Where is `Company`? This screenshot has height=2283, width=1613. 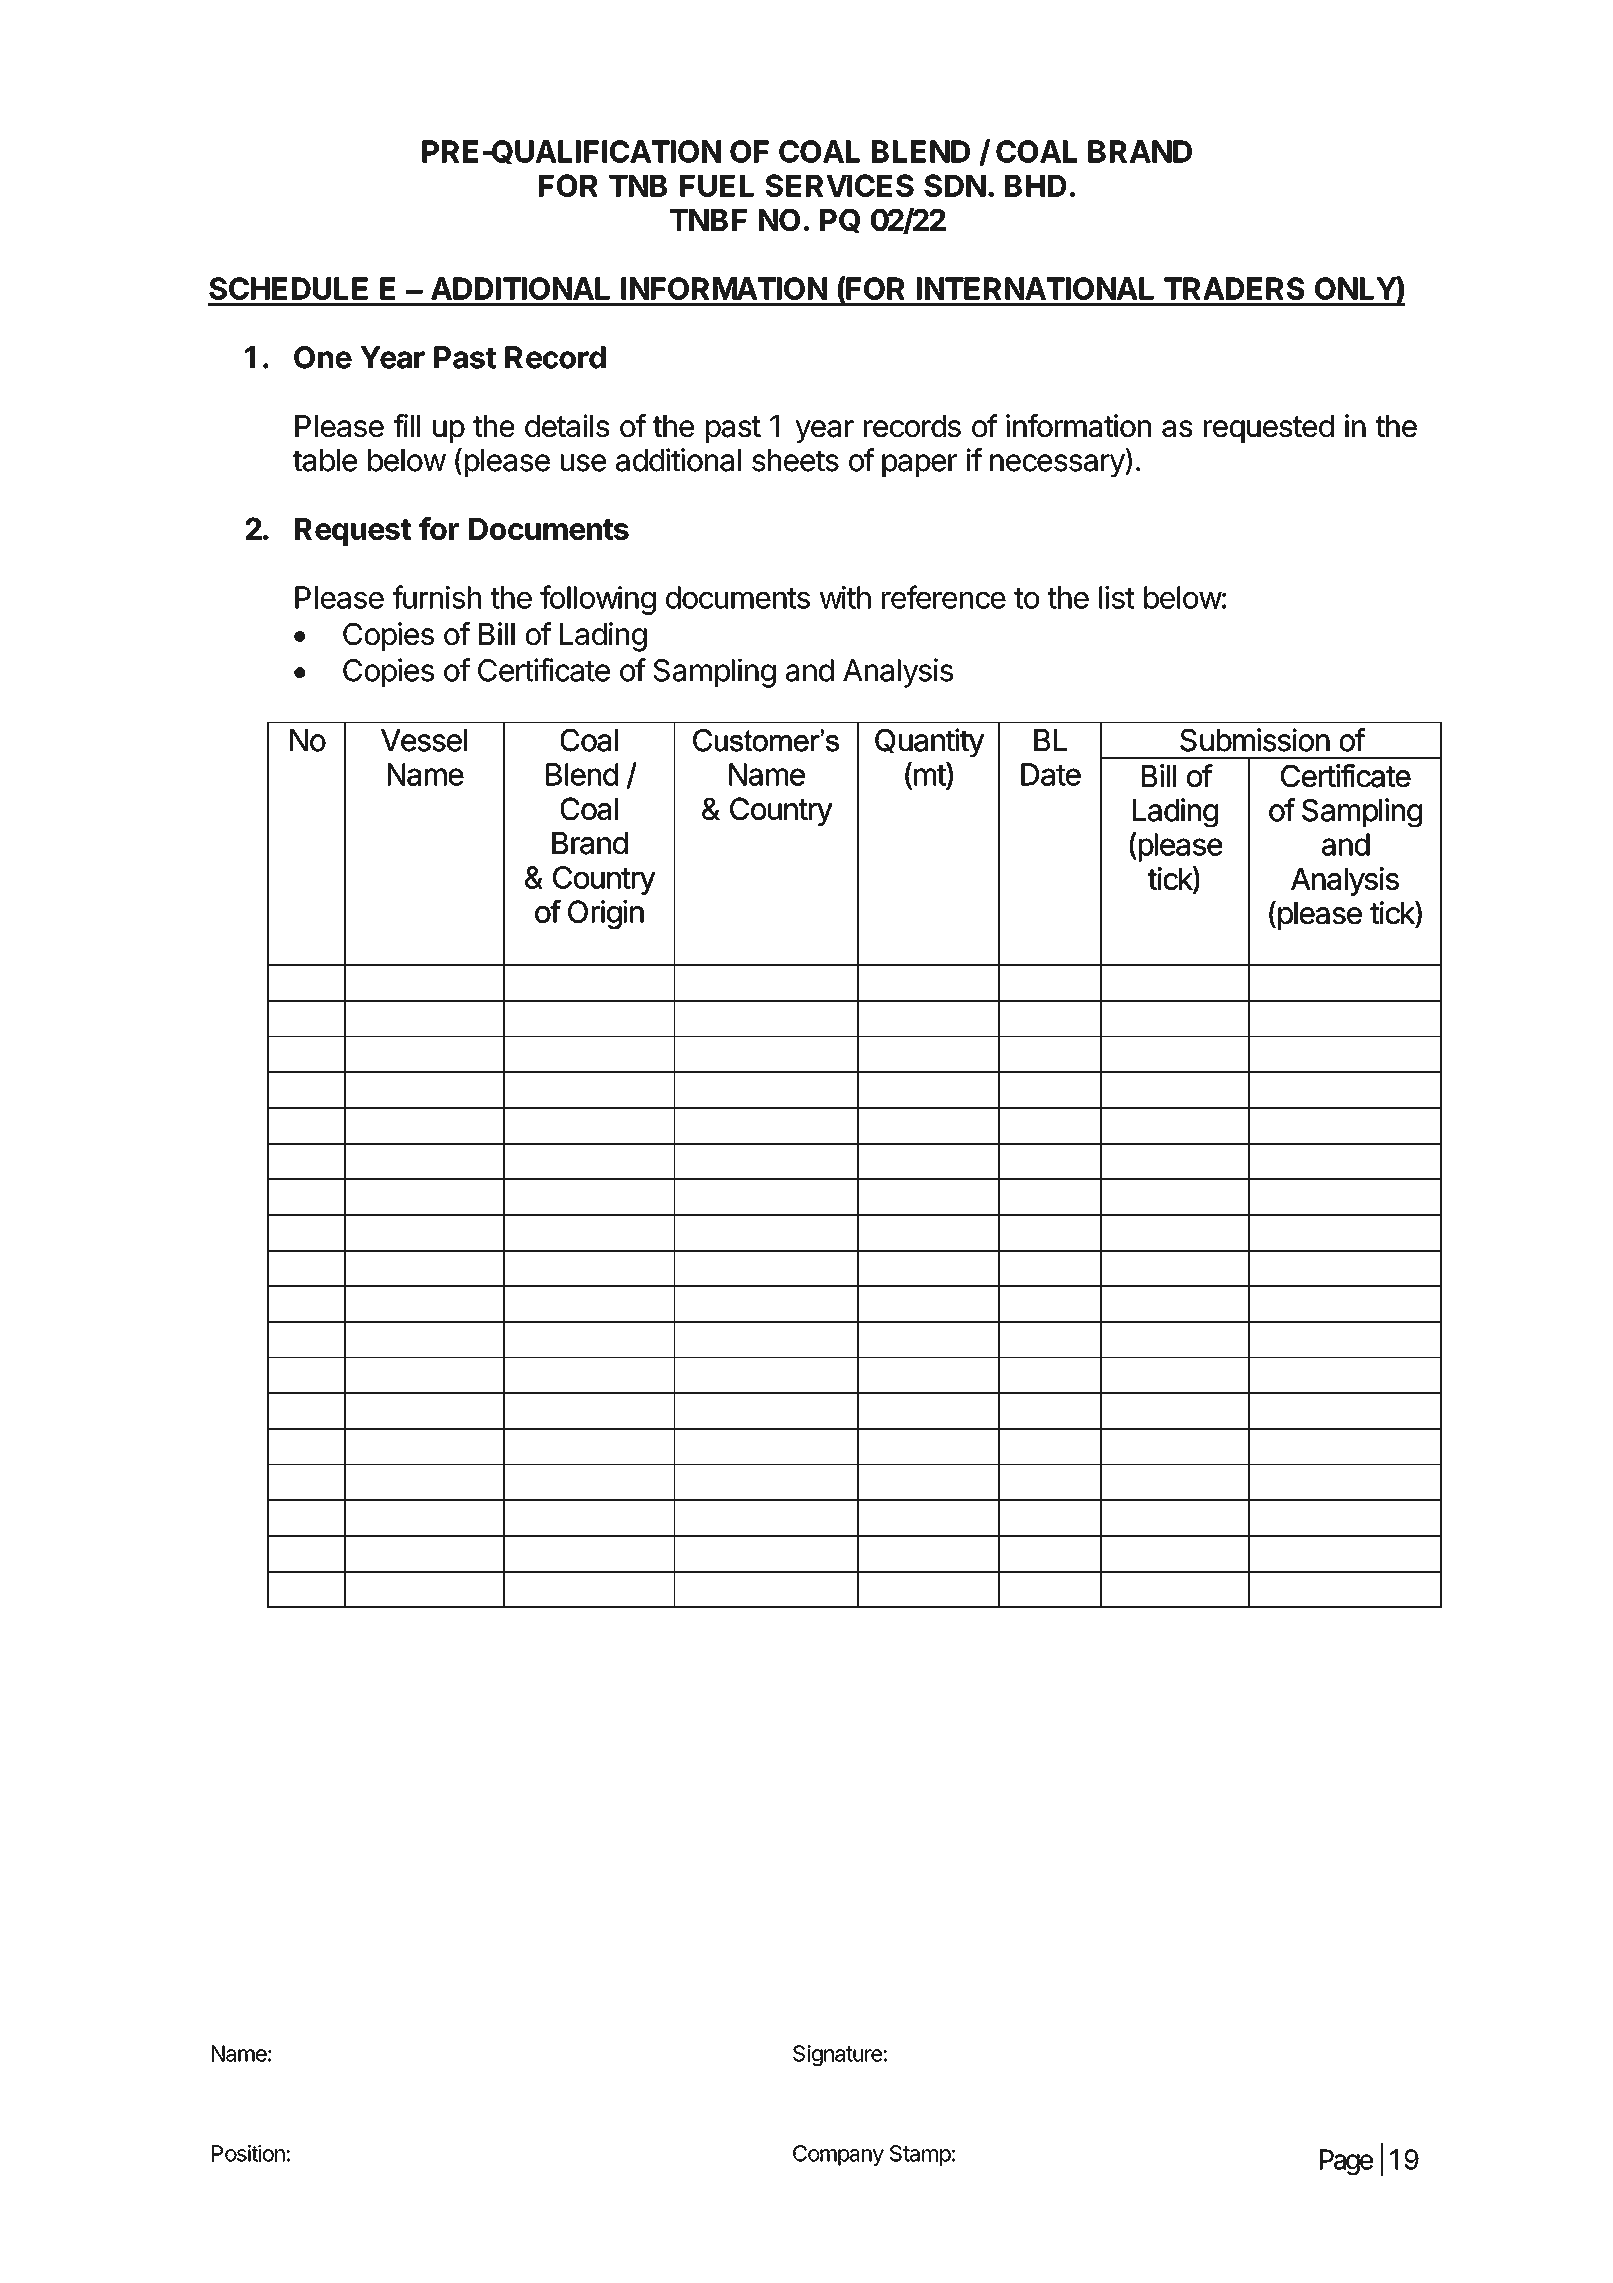
Company is located at coordinates (838, 2155).
